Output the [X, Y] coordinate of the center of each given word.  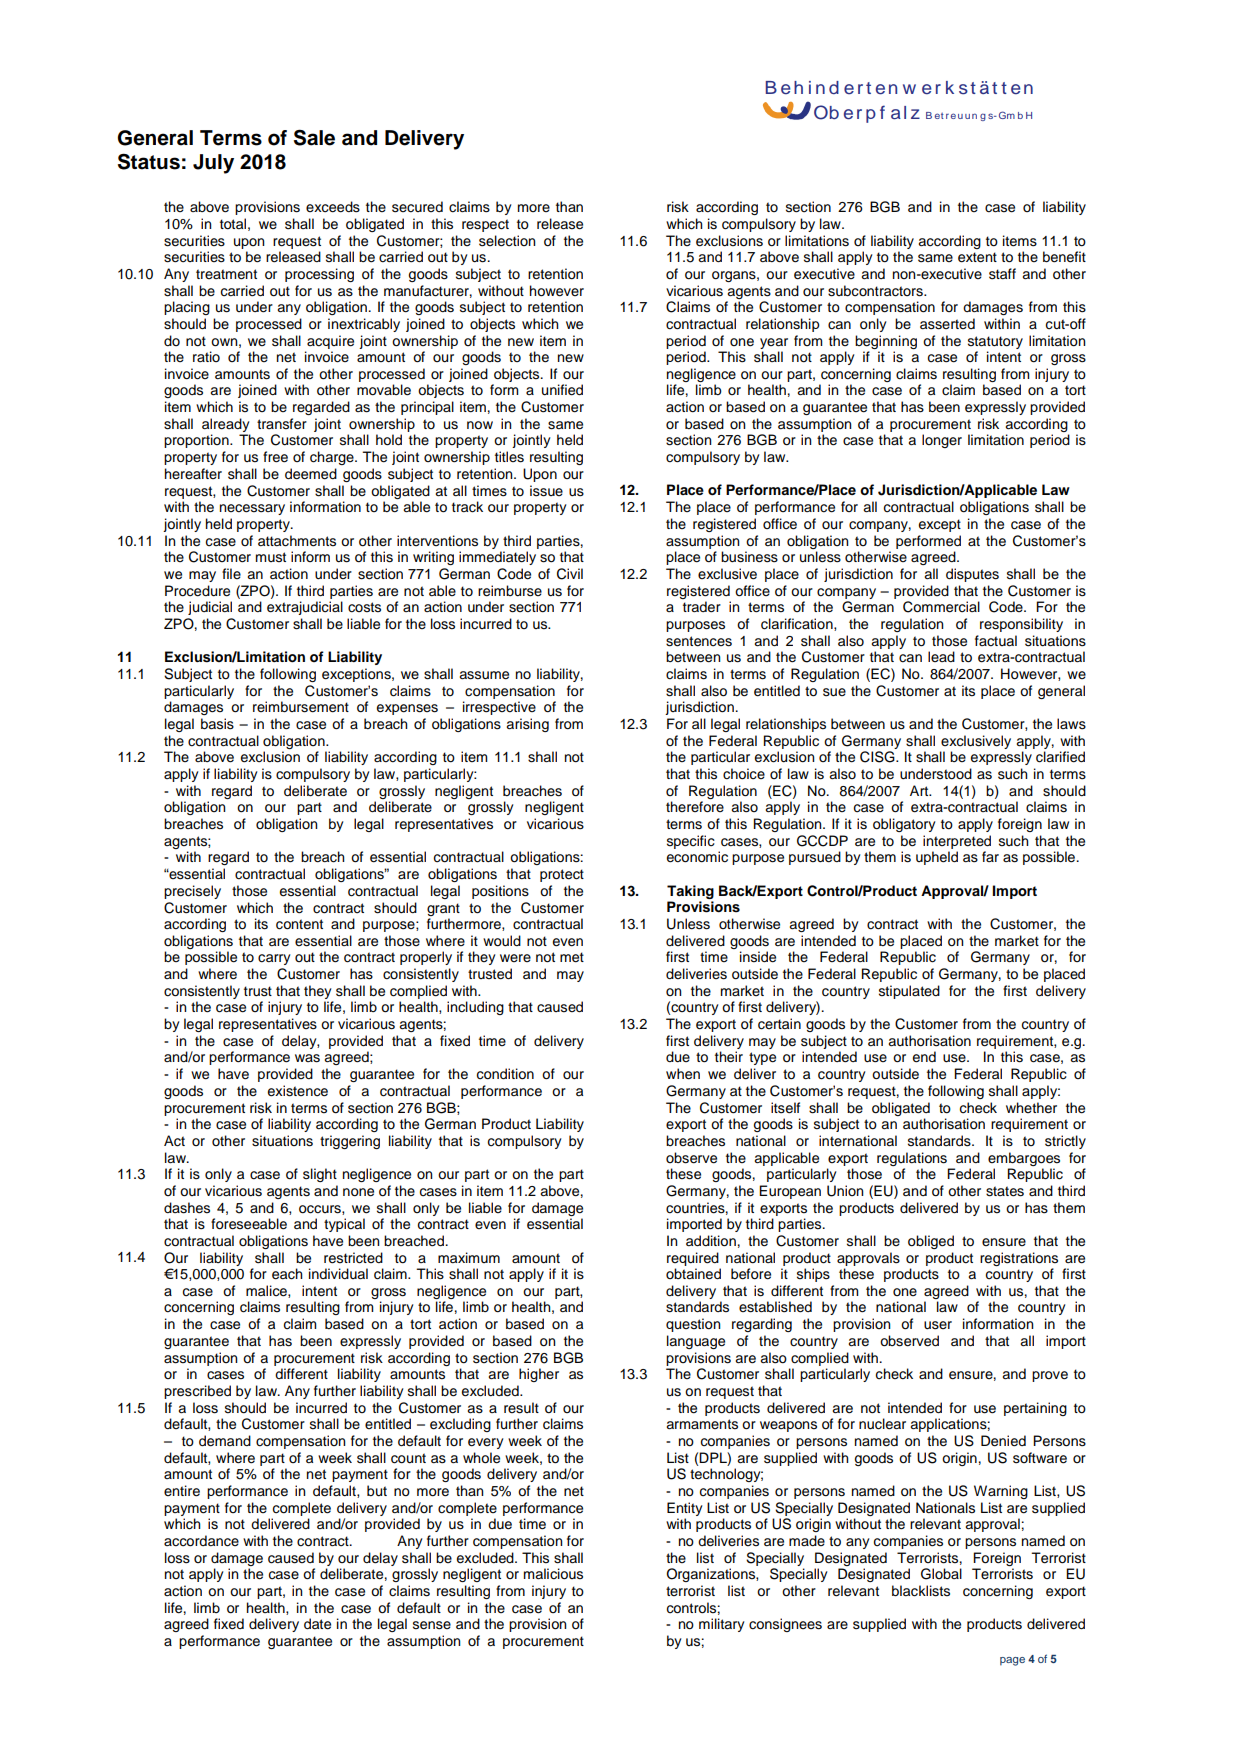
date [317, 1624]
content [299, 924]
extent [977, 257]
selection [507, 241]
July [213, 164]
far [990, 856]
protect [562, 875]
